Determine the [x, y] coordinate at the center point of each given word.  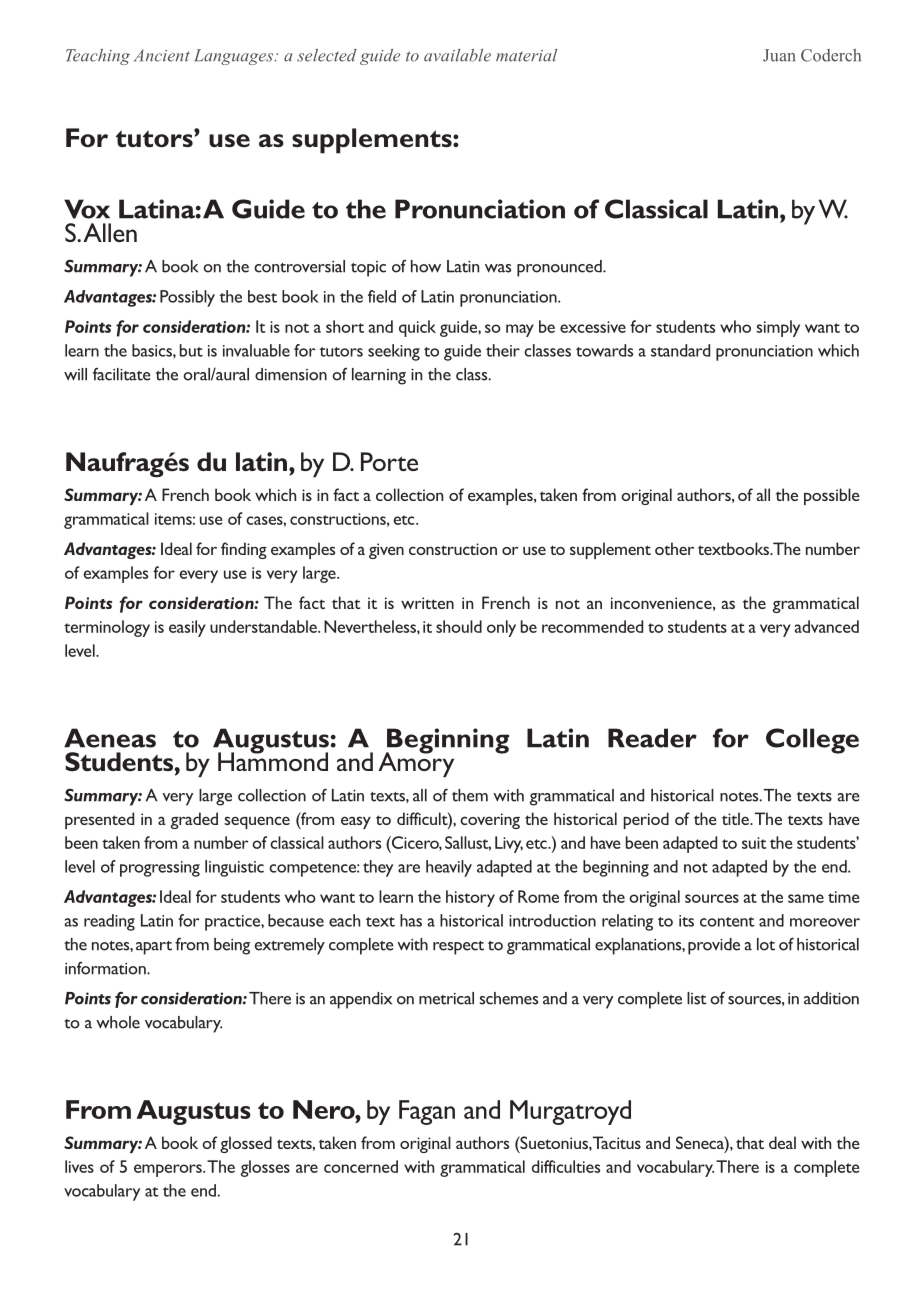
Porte [389, 461]
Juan [779, 55]
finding [244, 550]
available [457, 55]
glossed [246, 1144]
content [727, 922]
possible [832, 496]
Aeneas [110, 738]
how [426, 266]
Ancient [162, 55]
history [470, 898]
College [812, 741]
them [470, 795]
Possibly [187, 298]
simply [778, 328]
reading [109, 922]
